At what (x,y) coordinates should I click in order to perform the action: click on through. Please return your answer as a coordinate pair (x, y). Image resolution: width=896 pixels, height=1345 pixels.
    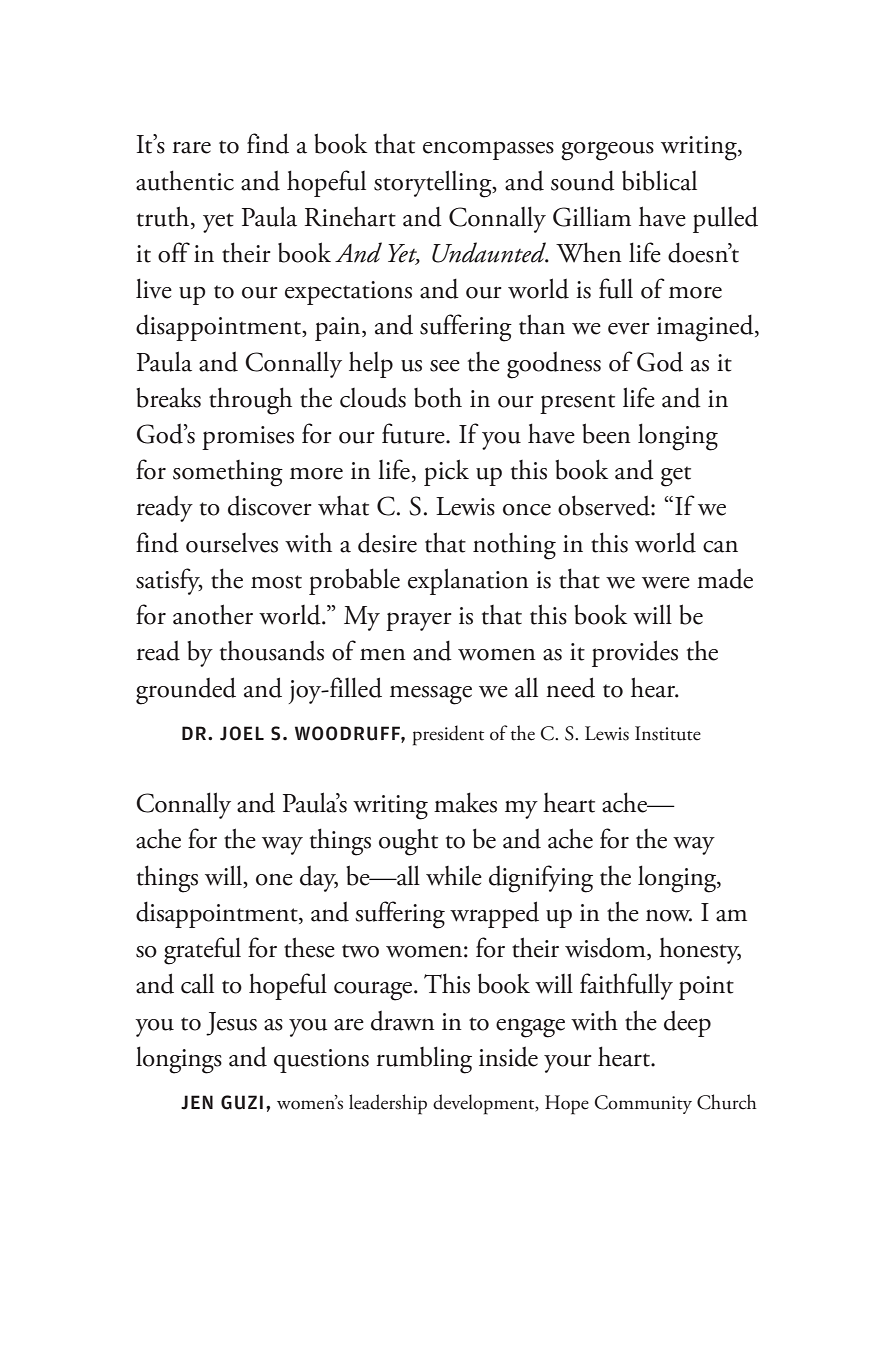
    Looking at the image, I should click on (250, 401).
